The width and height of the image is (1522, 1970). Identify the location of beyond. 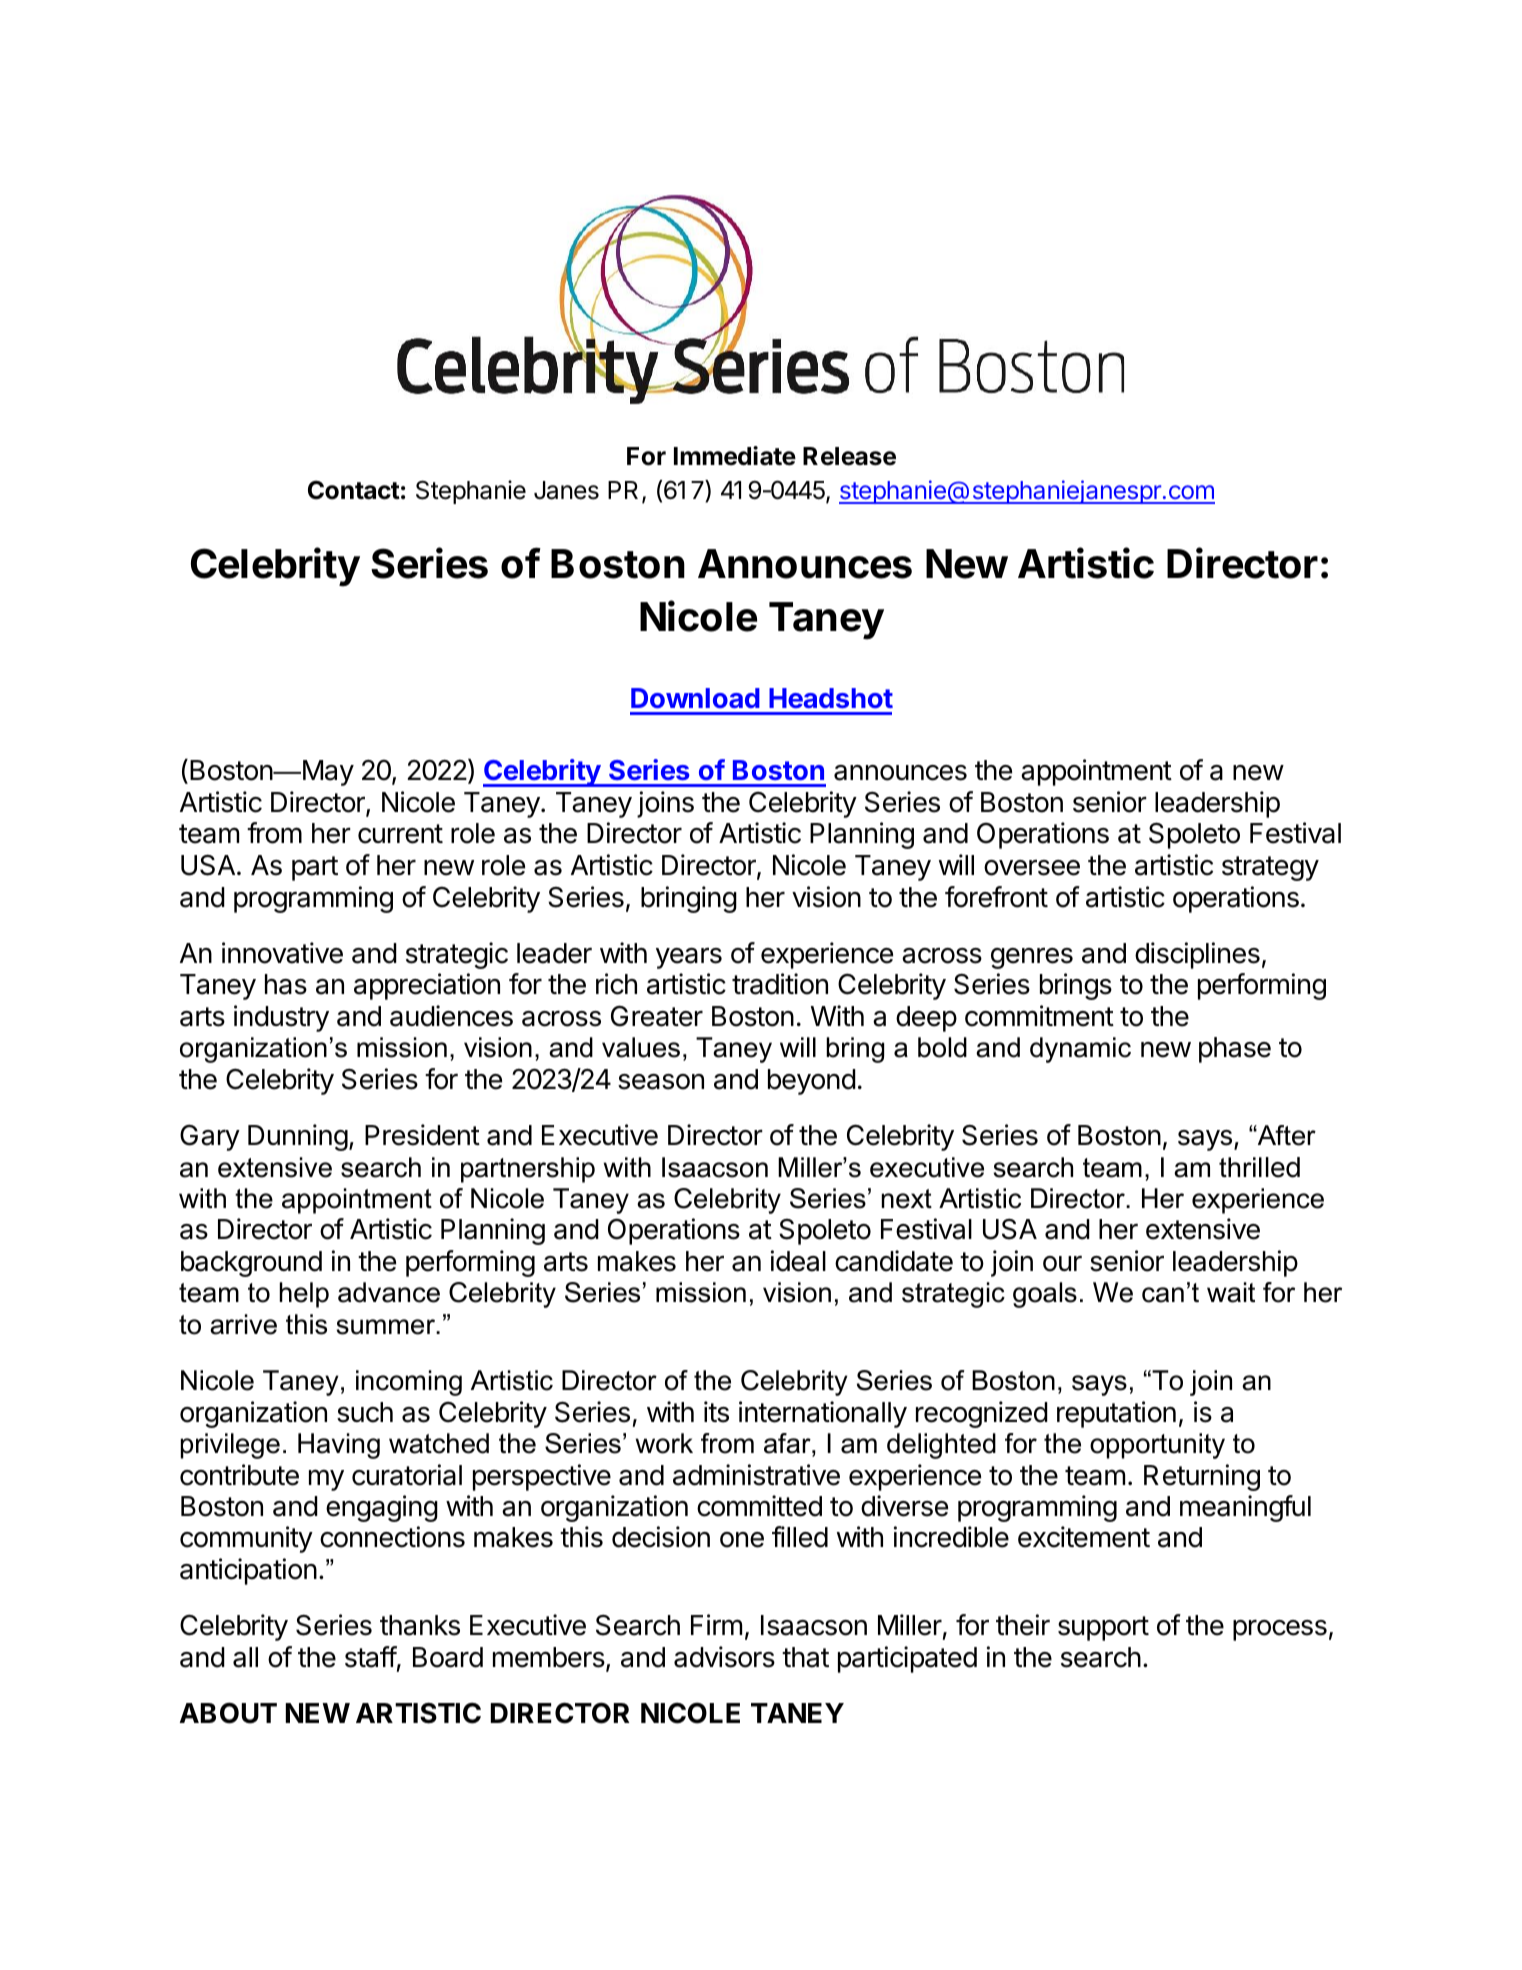
(812, 1082).
